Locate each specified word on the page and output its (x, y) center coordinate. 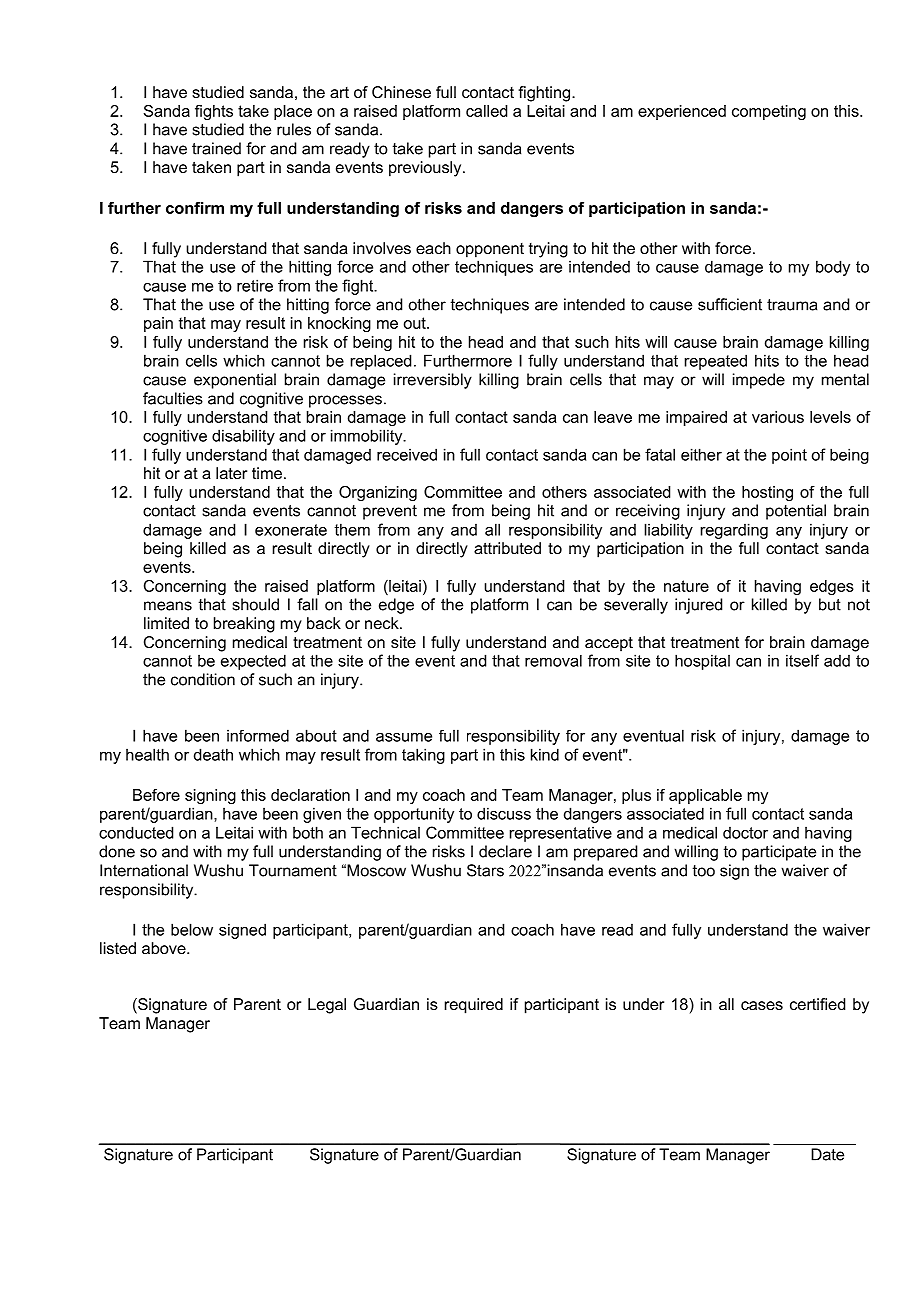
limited (166, 623)
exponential (235, 381)
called (486, 111)
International (144, 870)
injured (698, 606)
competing (769, 112)
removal (553, 661)
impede (759, 381)
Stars (485, 870)
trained (216, 148)
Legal (327, 1006)
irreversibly (433, 381)
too (704, 871)
